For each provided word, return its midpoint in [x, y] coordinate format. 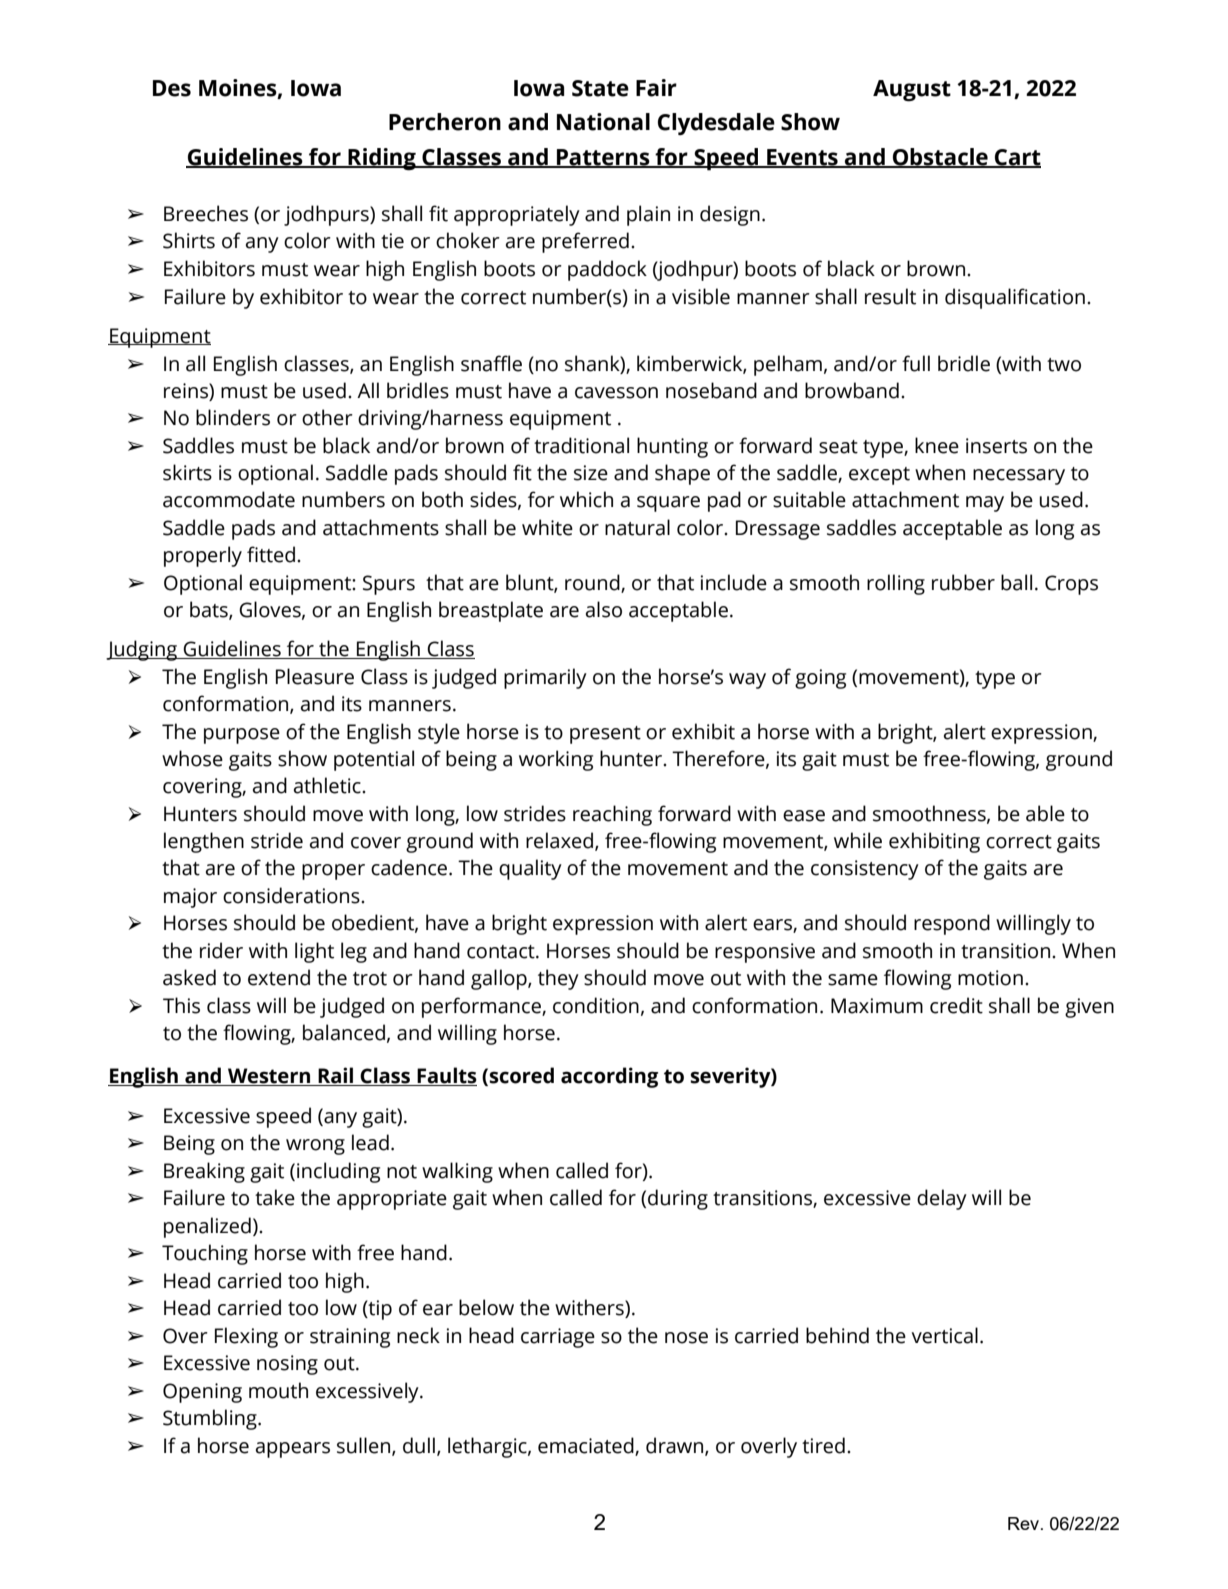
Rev [1025, 1523]
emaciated [587, 1446]
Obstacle [940, 158]
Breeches [206, 213]
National [603, 122]
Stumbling [211, 1419]
